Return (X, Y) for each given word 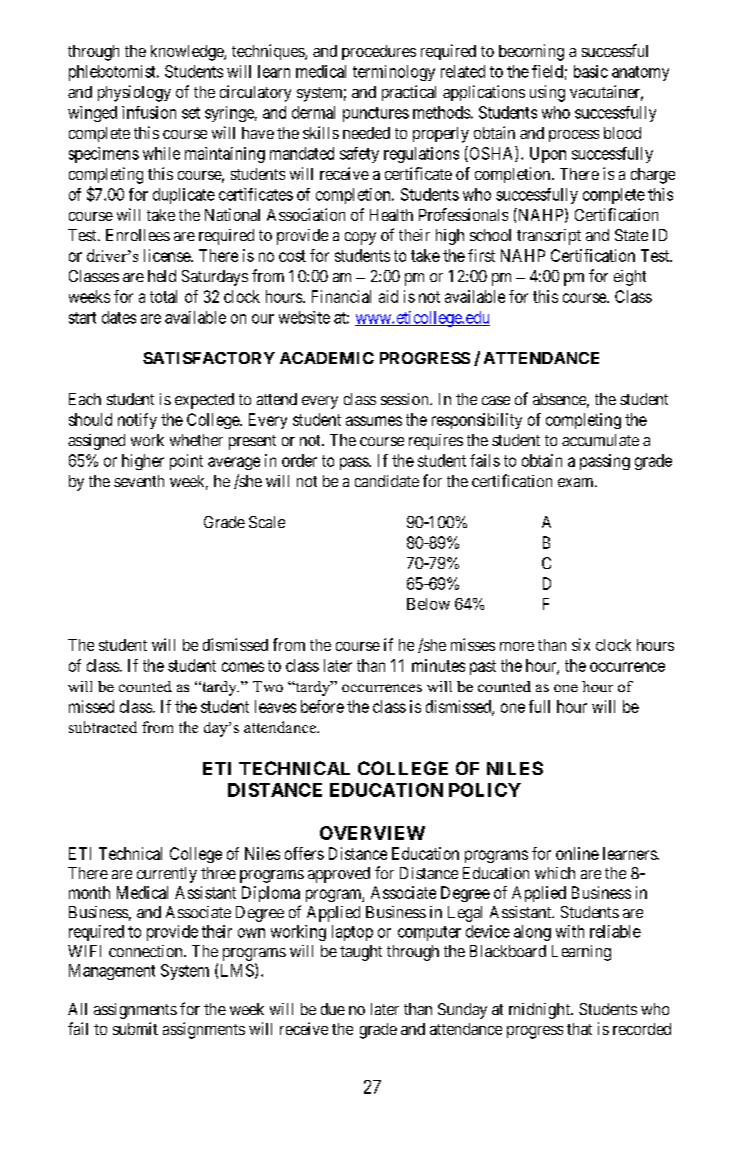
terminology (394, 73)
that (579, 1029)
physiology (134, 93)
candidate (387, 481)
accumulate (600, 440)
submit (135, 1028)
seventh (139, 481)
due (333, 1009)
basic (591, 71)
